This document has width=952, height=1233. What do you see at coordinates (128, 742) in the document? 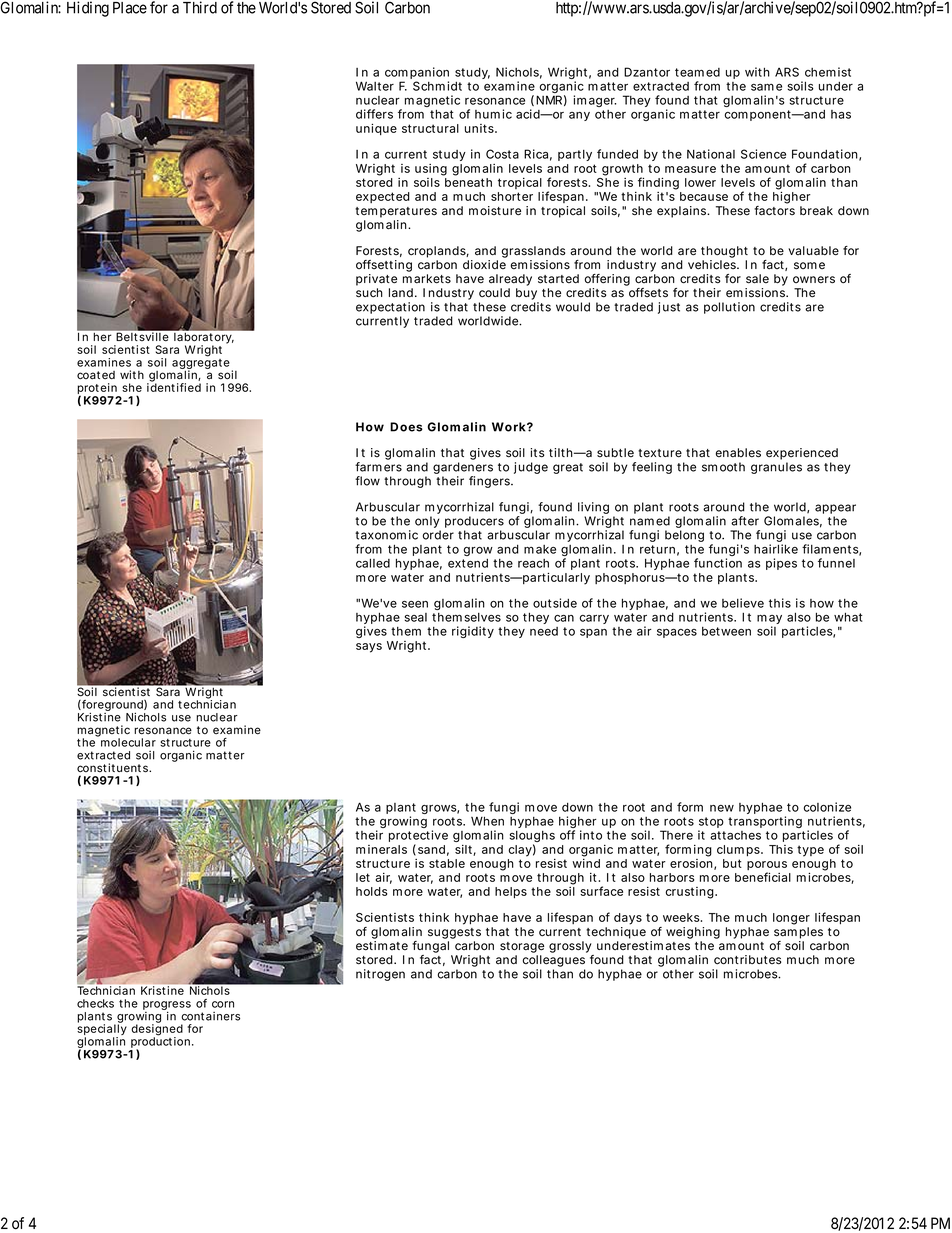
I see `molecular` at bounding box center [128, 742].
